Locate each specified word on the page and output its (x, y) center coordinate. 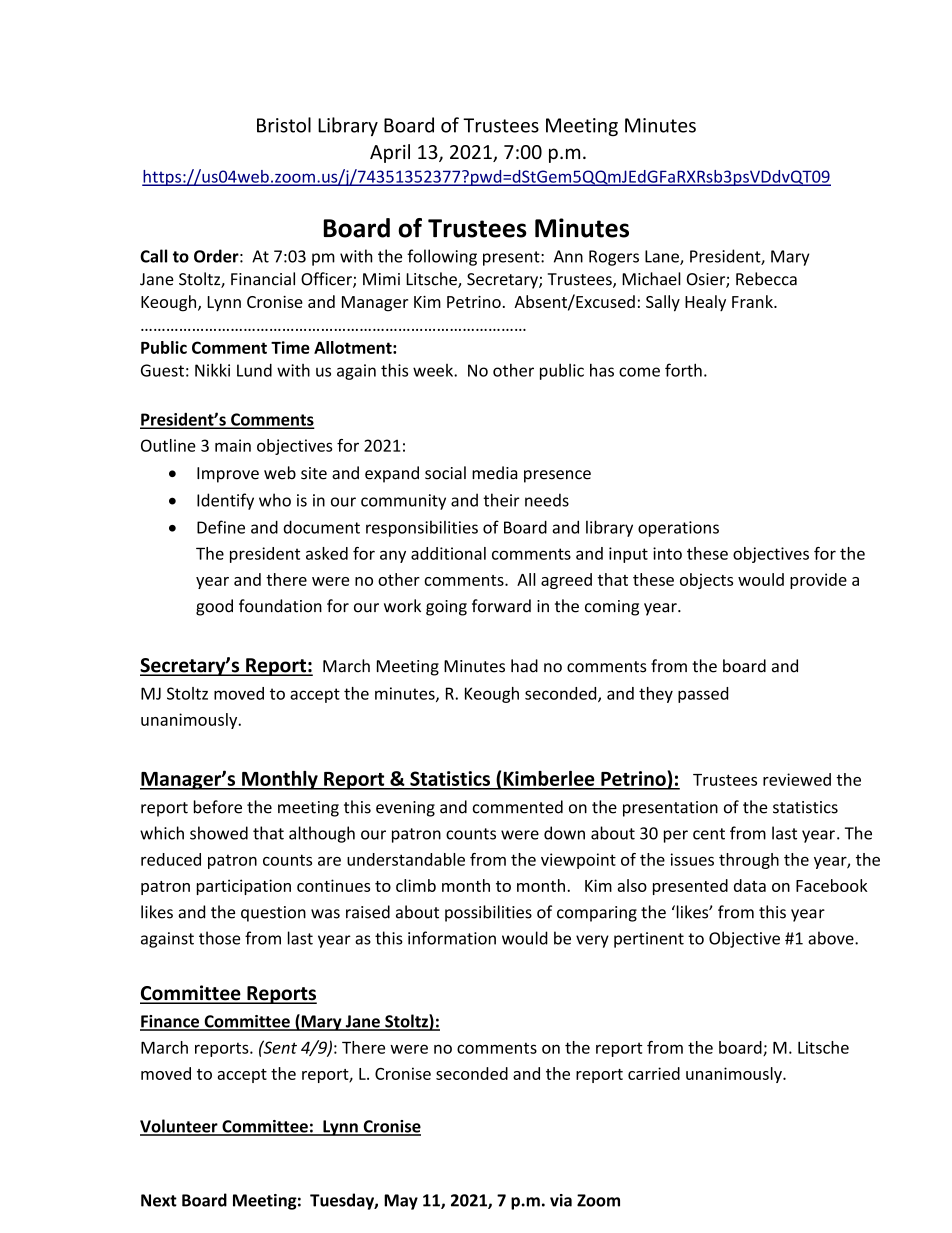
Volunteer (180, 1127)
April (390, 153)
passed (703, 695)
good (214, 607)
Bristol (284, 125)
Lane (663, 257)
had (524, 666)
